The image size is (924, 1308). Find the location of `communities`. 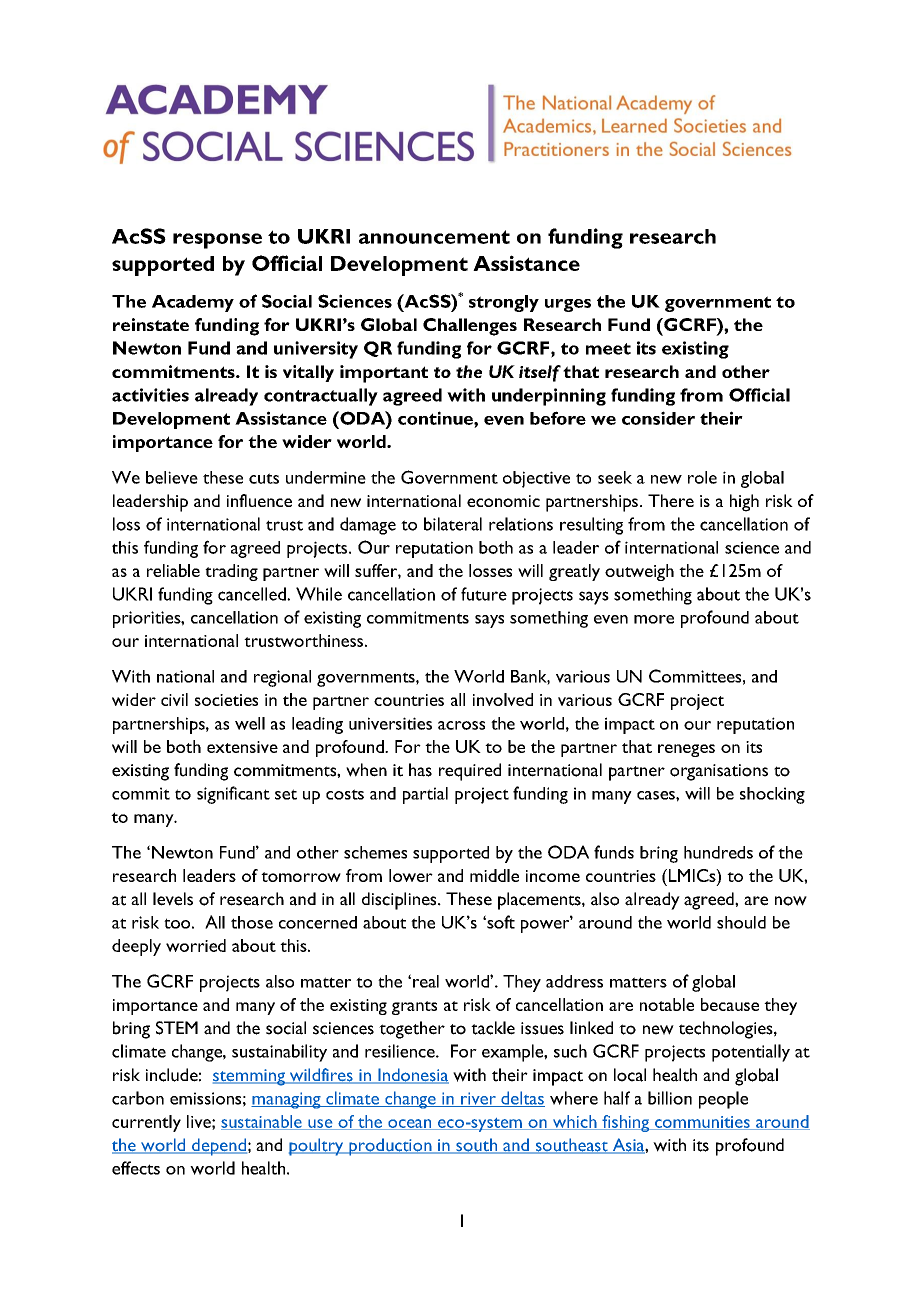

communities is located at coordinates (702, 1123).
